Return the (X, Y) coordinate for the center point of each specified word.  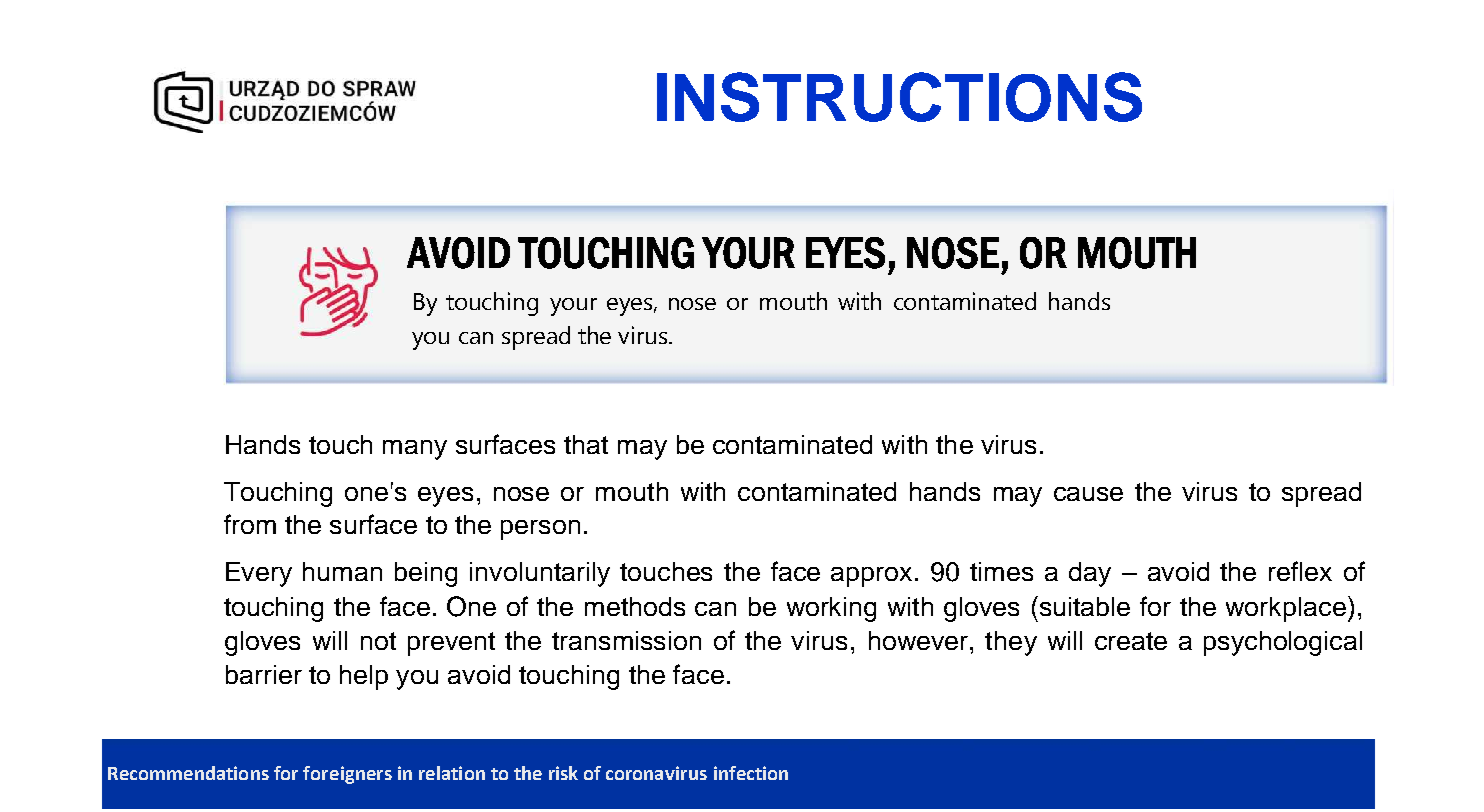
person (540, 530)
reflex (1300, 571)
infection (751, 773)
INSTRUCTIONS (899, 97)
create (1131, 641)
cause (1088, 494)
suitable (1083, 606)
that (586, 444)
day (1090, 574)
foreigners (347, 775)
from (250, 524)
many (415, 450)
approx (873, 577)
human (342, 571)
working (831, 609)
